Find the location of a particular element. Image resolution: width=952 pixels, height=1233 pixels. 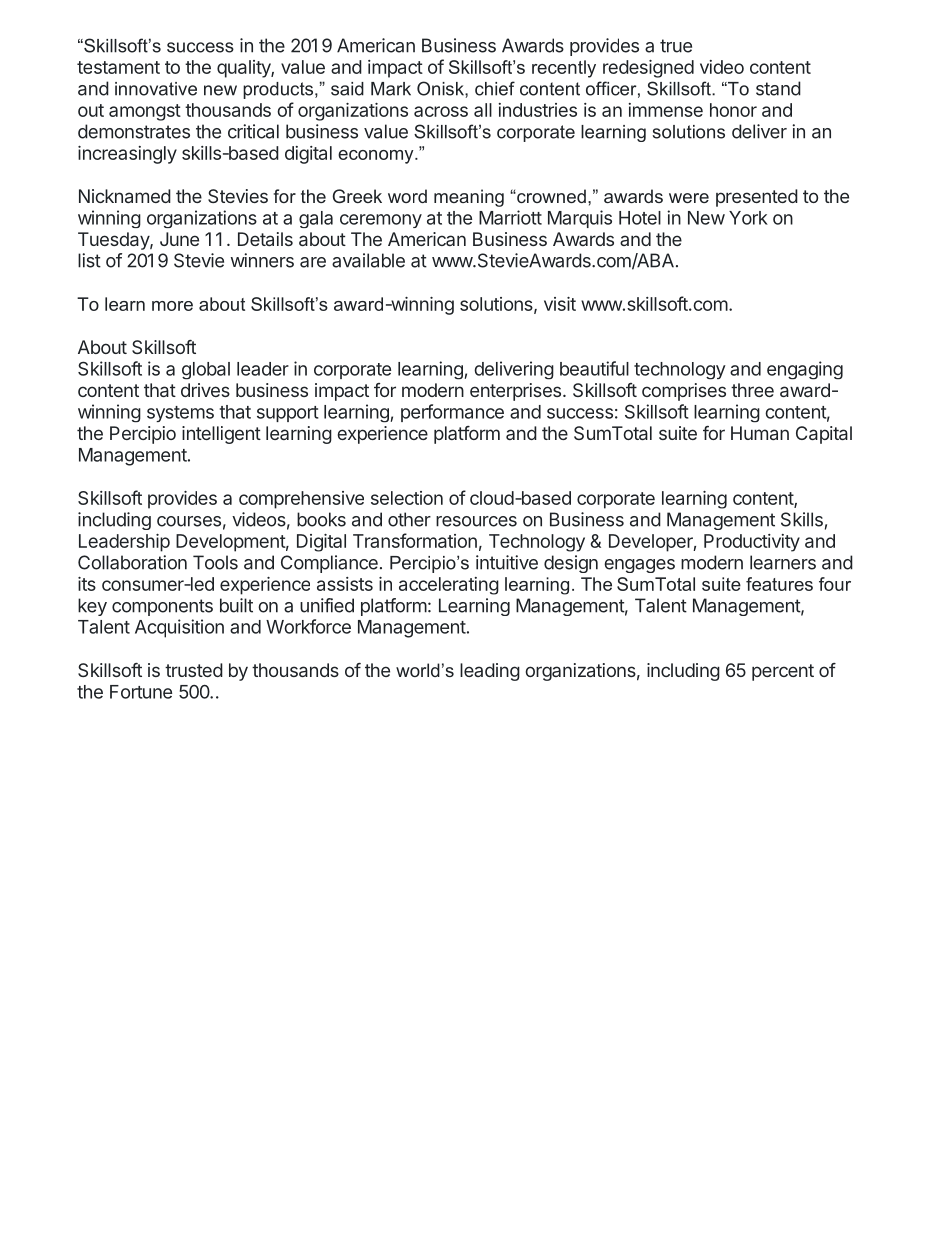

more is located at coordinates (172, 306).
